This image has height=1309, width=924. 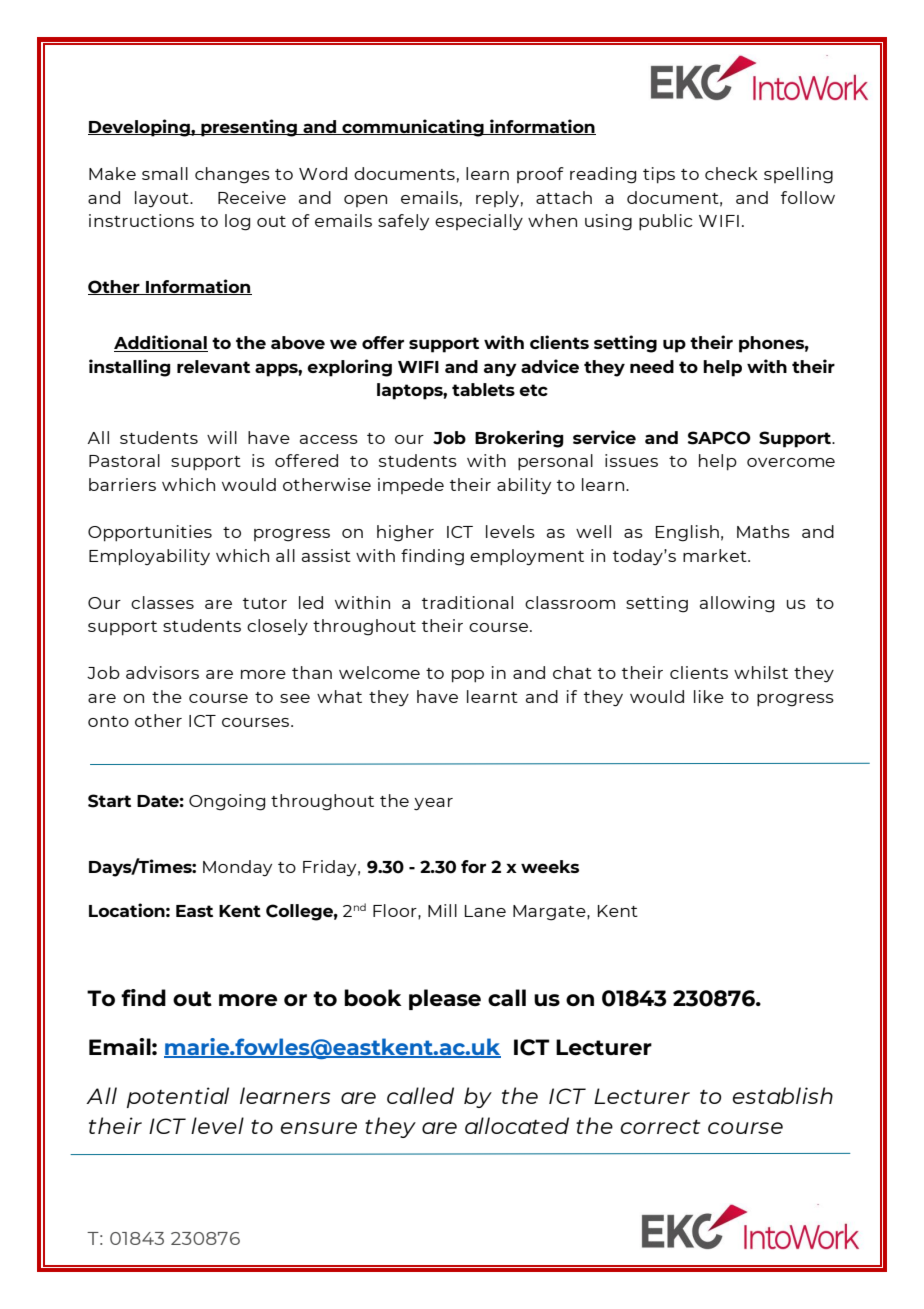 I want to click on traditional, so click(x=467, y=602).
